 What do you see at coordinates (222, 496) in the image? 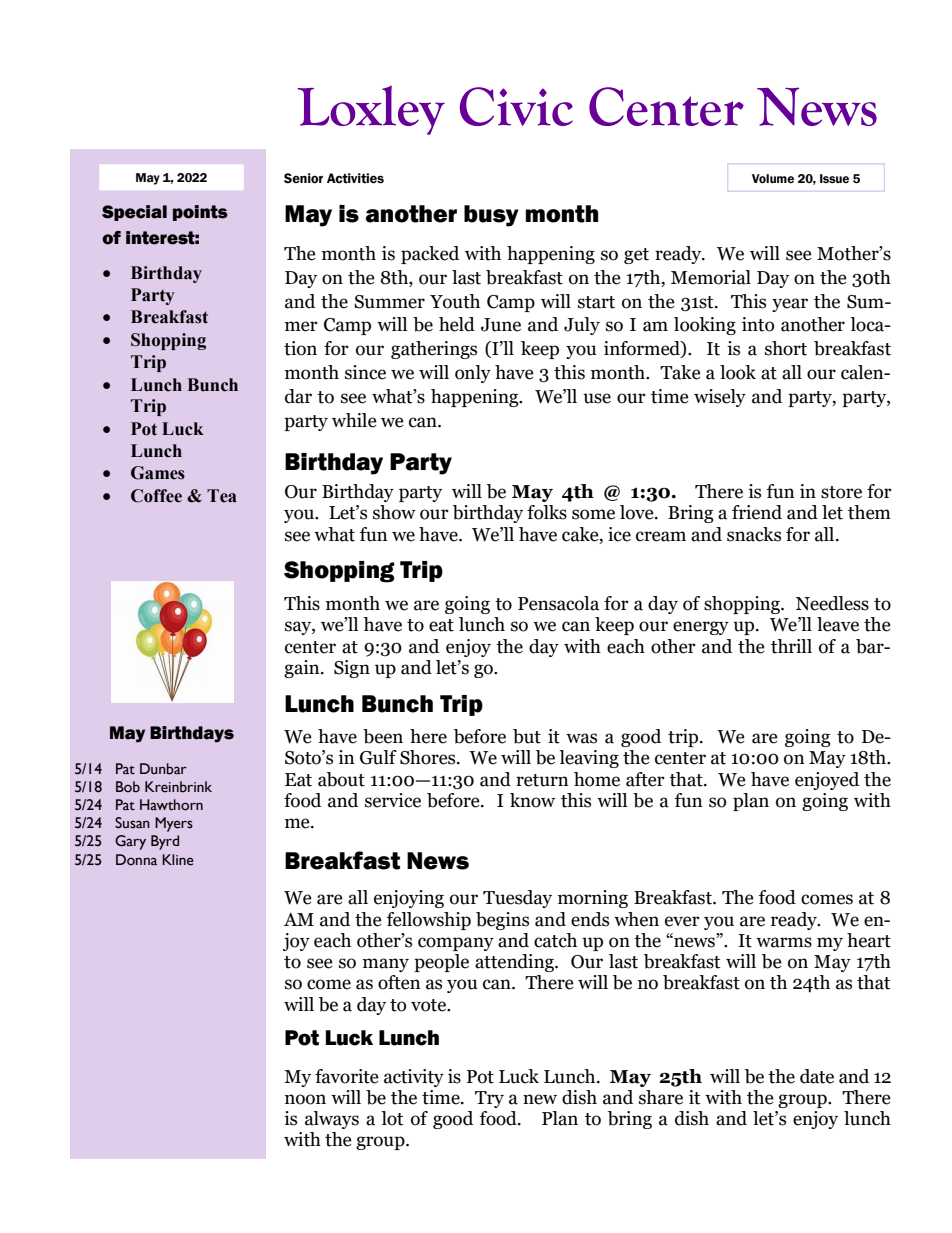
I see `Tea` at bounding box center [222, 496].
